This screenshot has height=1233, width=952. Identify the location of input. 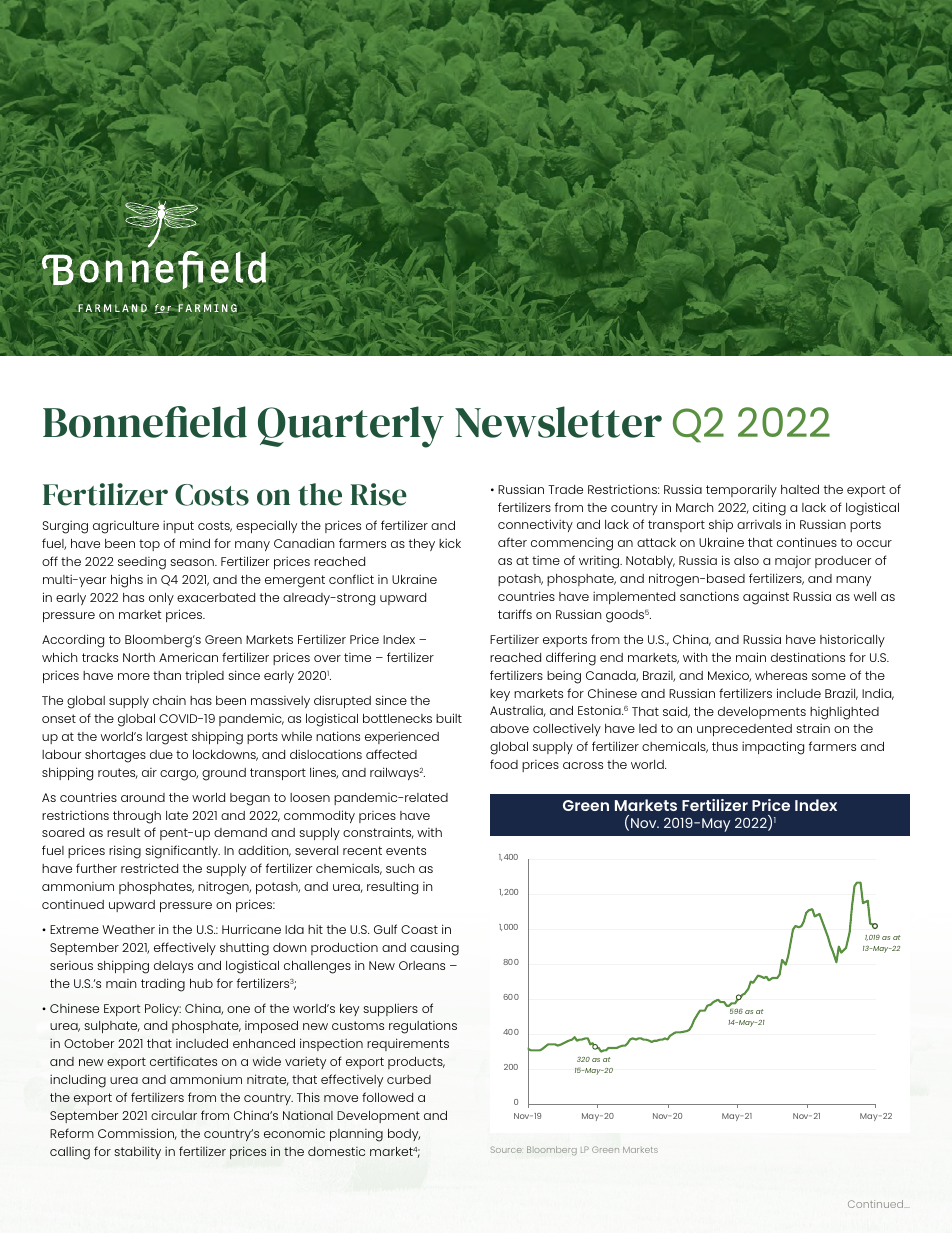
(178, 526).
